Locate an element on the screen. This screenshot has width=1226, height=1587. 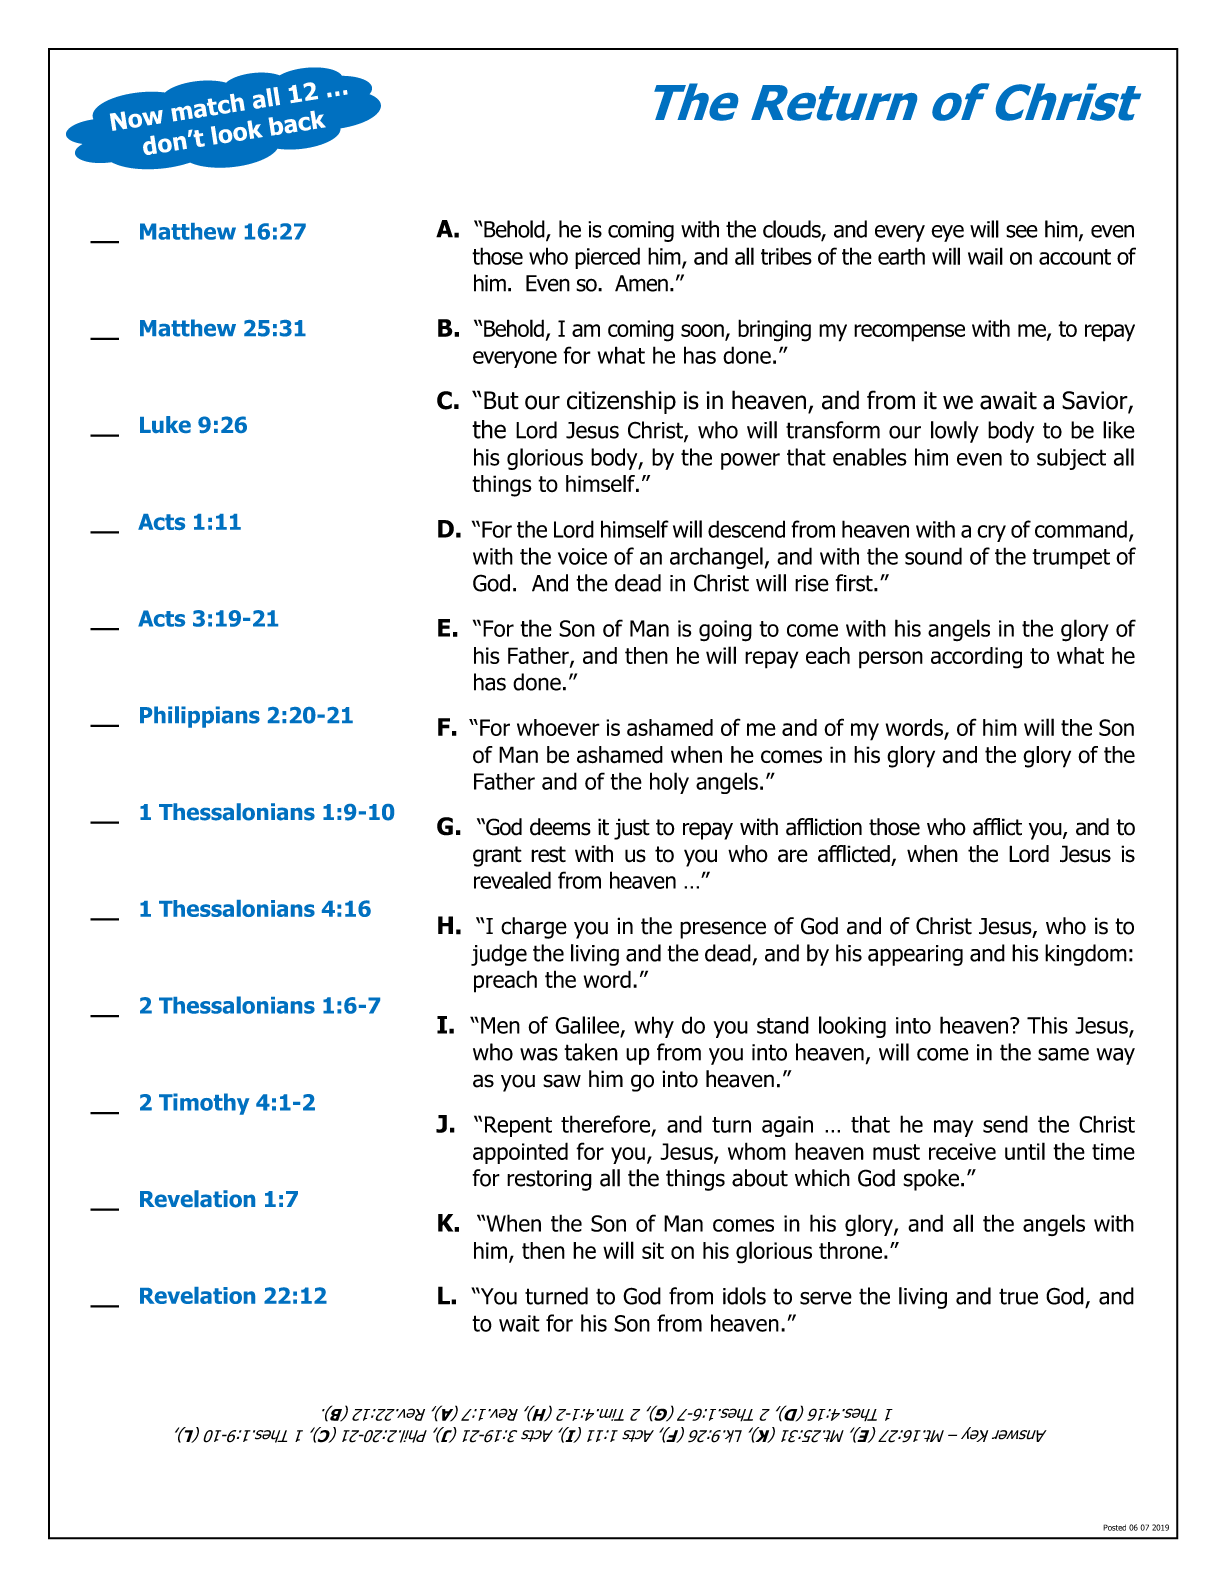
sit is located at coordinates (653, 1250).
